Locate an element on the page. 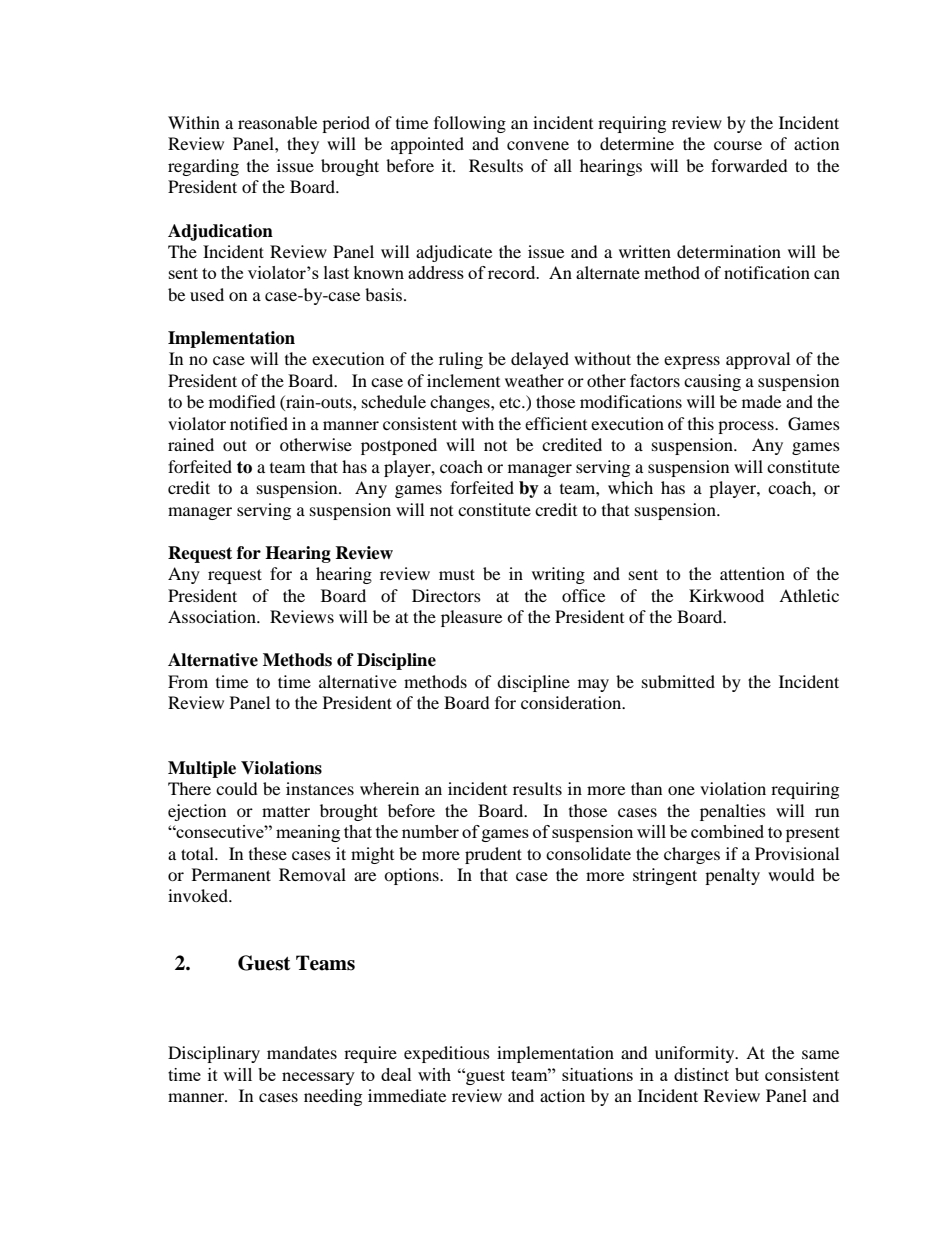 This page has height=1233, width=952. Association is located at coordinates (213, 616).
